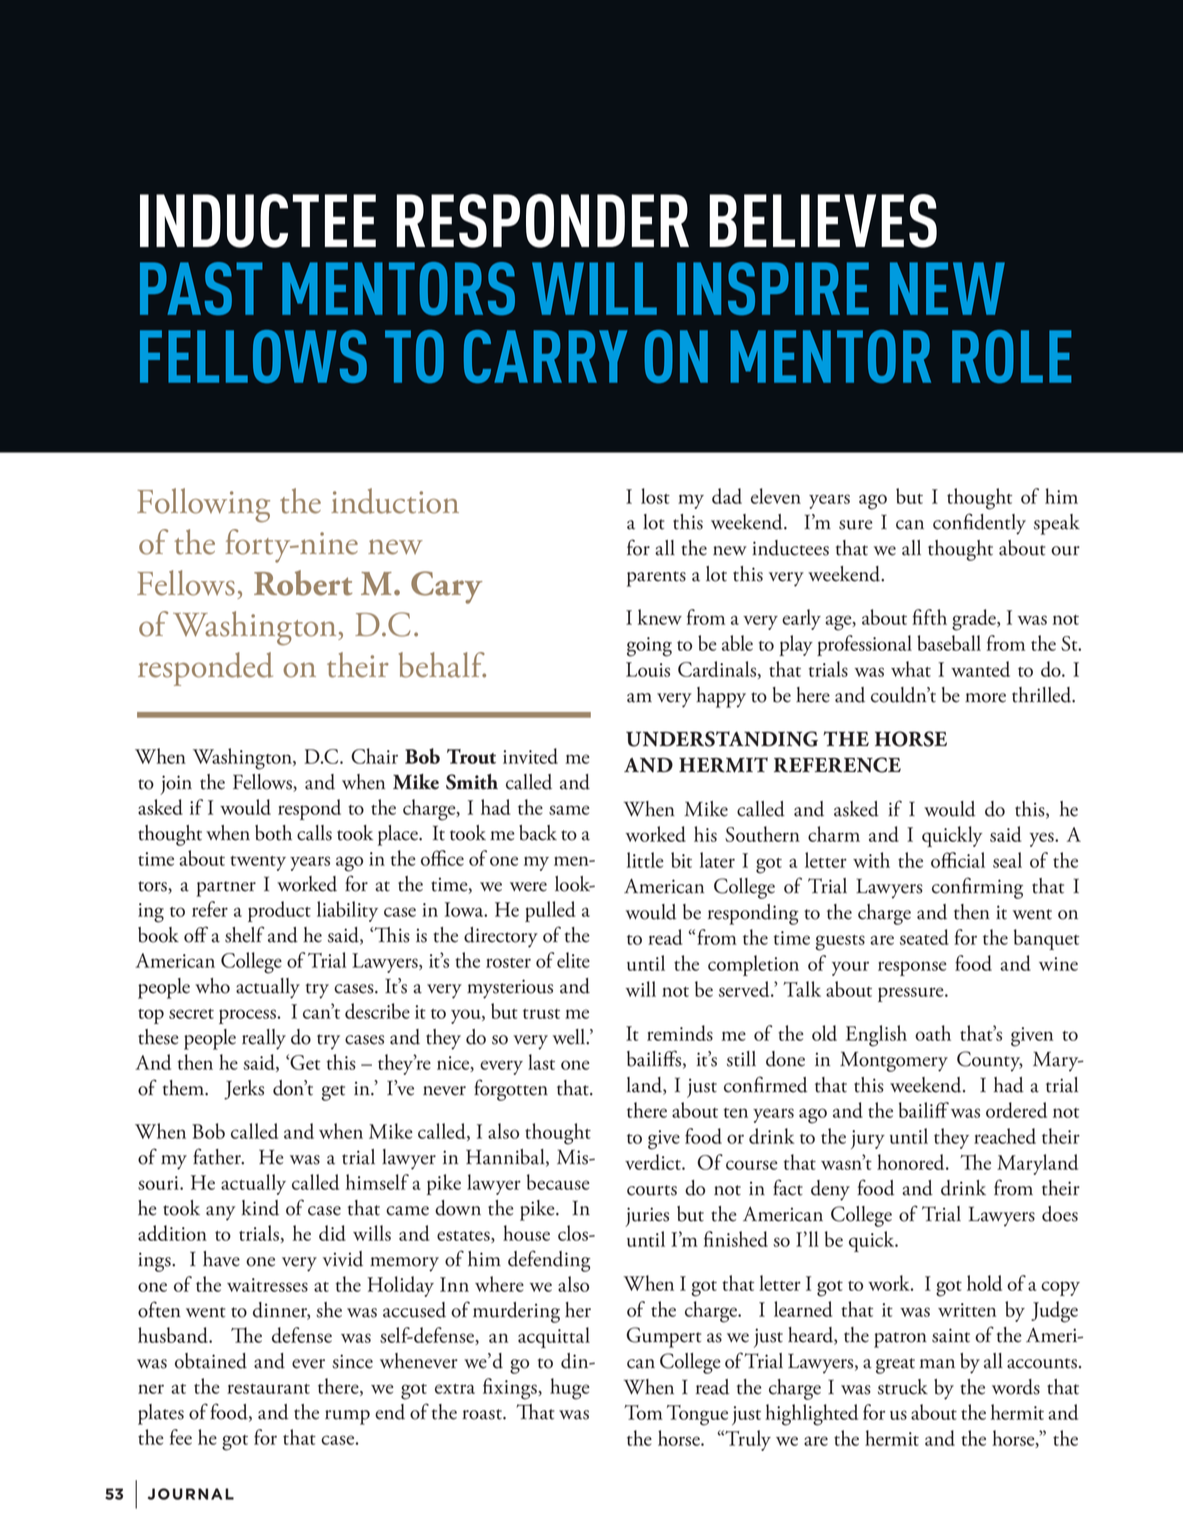  I want to click on little, so click(645, 860).
